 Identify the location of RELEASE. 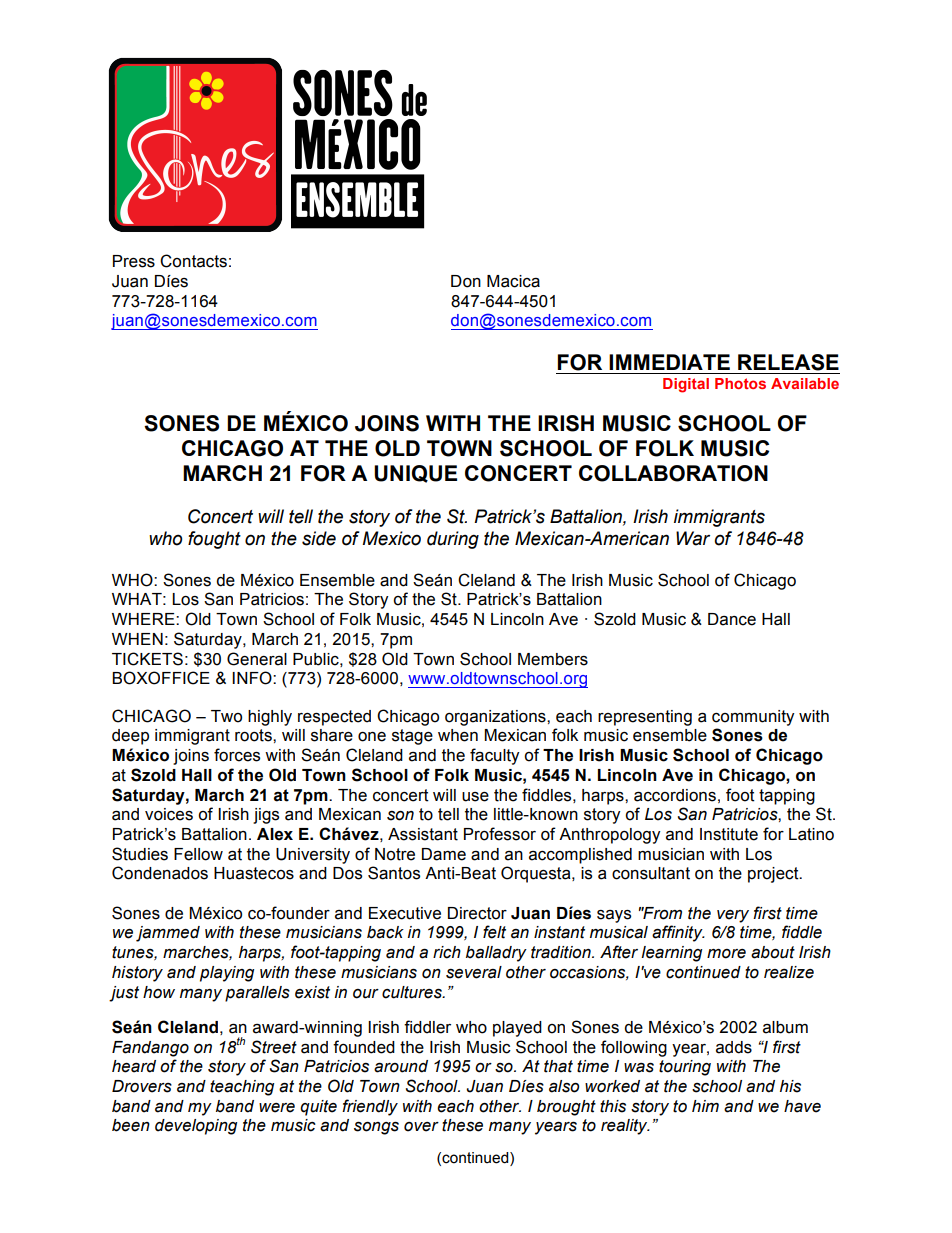
(788, 362).
